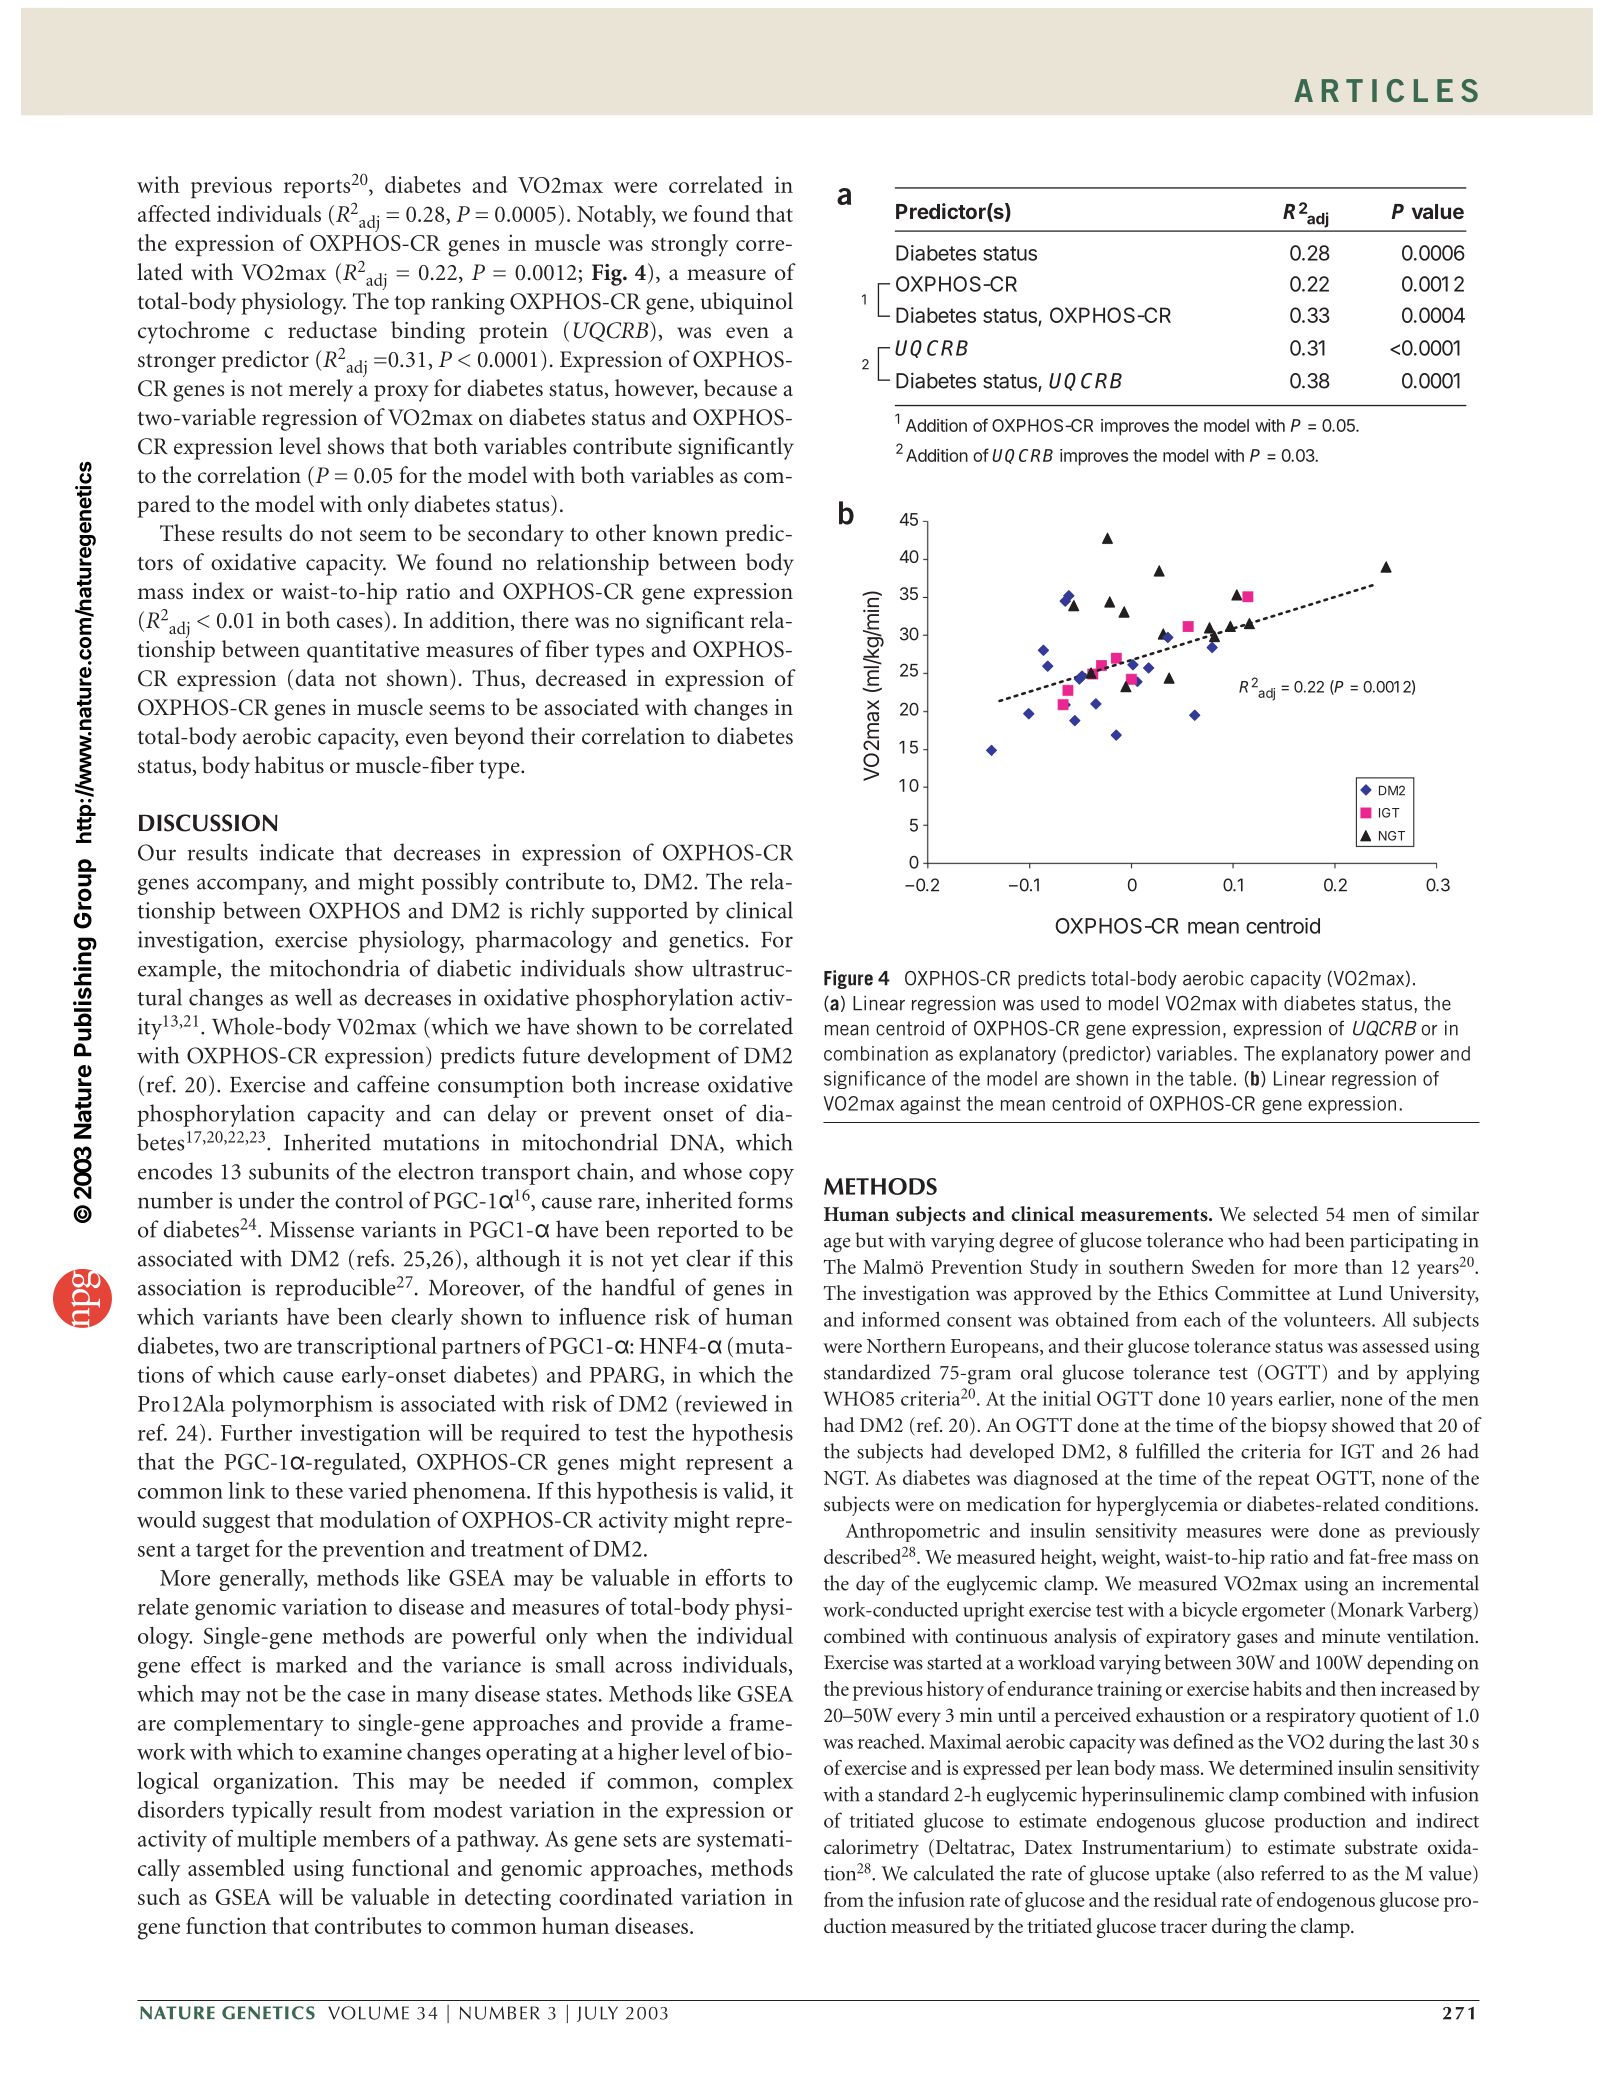 The height and width of the screenshot is (2089, 1614). Describe the element at coordinates (1210, 1078) in the screenshot. I see `table` at that location.
